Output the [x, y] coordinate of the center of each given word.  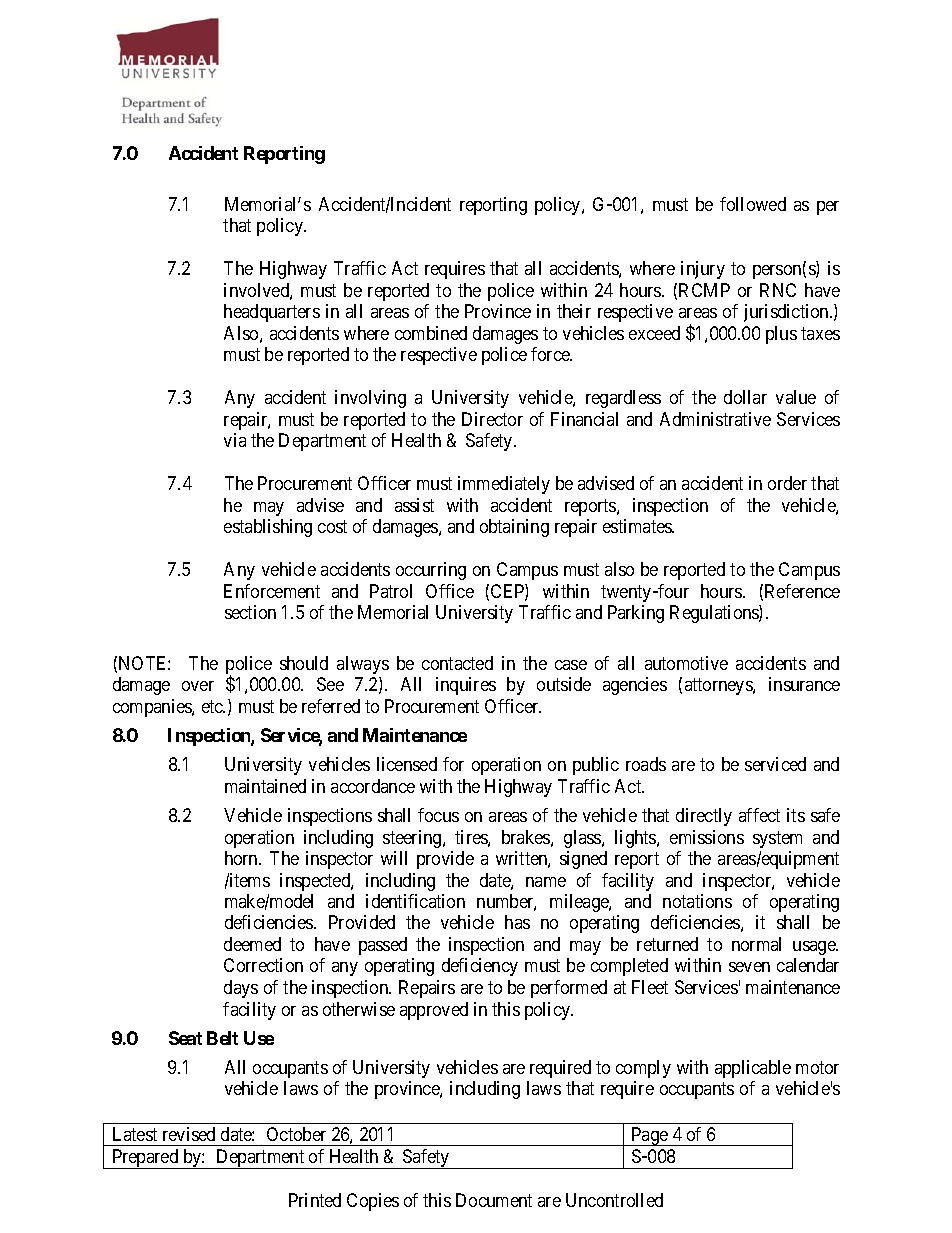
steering [413, 839]
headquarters [272, 313]
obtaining [514, 528]
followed [753, 204]
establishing [268, 528]
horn [242, 858]
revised [189, 1134]
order [787, 483]
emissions [707, 837]
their [574, 311]
